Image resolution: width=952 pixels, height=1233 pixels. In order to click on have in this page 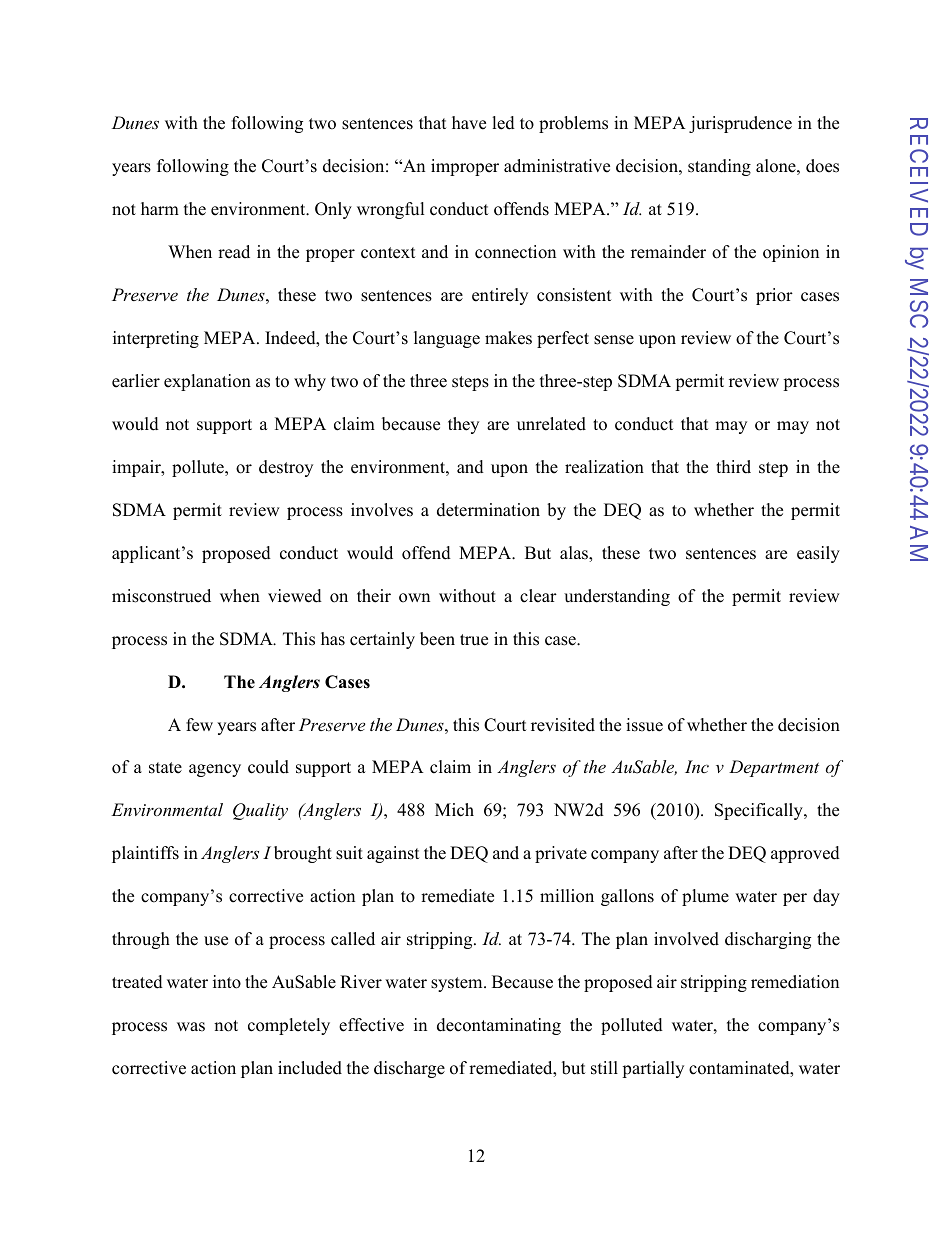, I will do `click(469, 123)`.
